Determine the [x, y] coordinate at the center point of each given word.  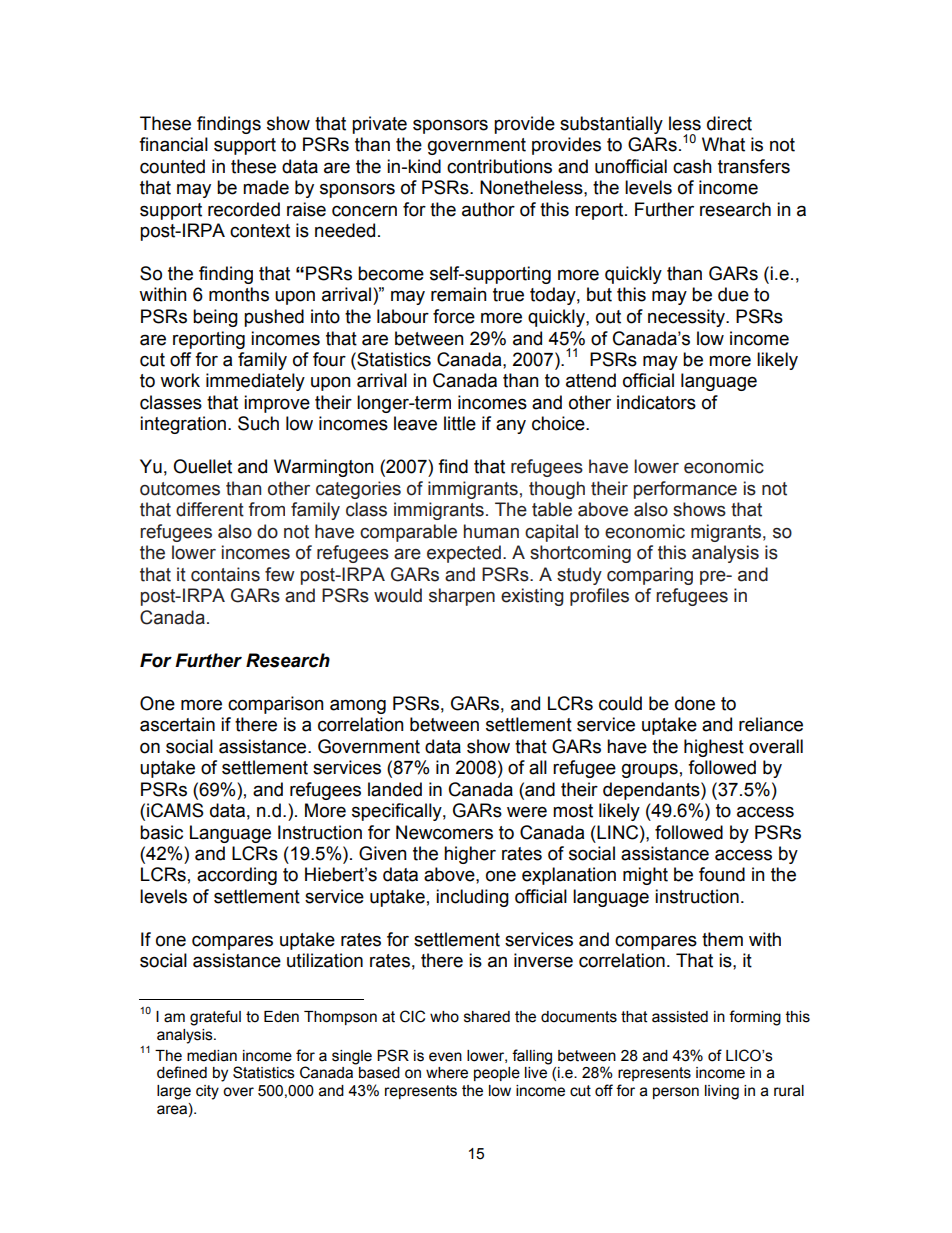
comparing [650, 576]
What [723, 144]
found [722, 874]
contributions [499, 166]
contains [225, 574]
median [212, 1056]
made [266, 187]
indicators [656, 402]
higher [470, 855]
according [237, 876]
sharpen [462, 597]
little [460, 423]
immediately [255, 382]
